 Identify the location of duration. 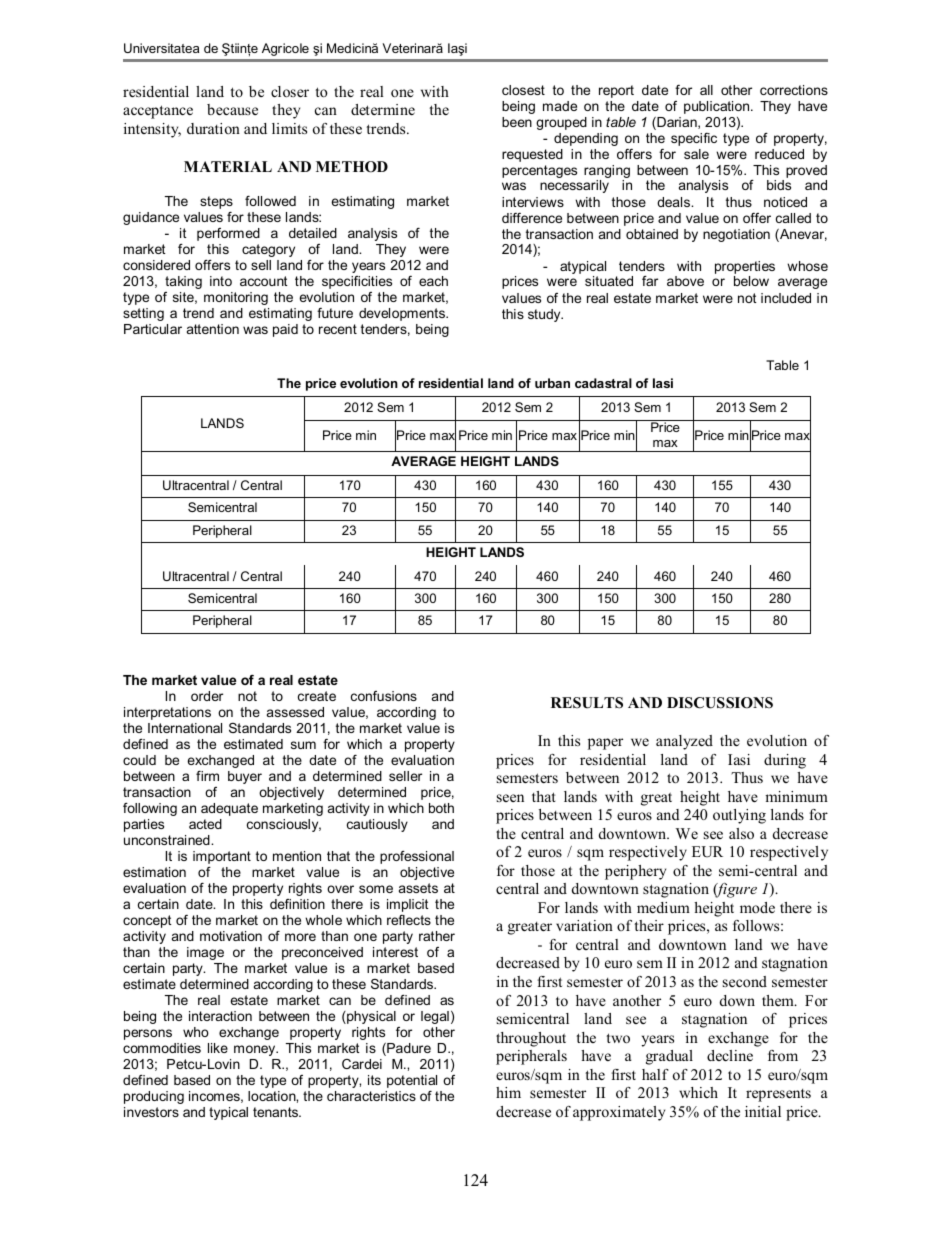
(213, 128).
